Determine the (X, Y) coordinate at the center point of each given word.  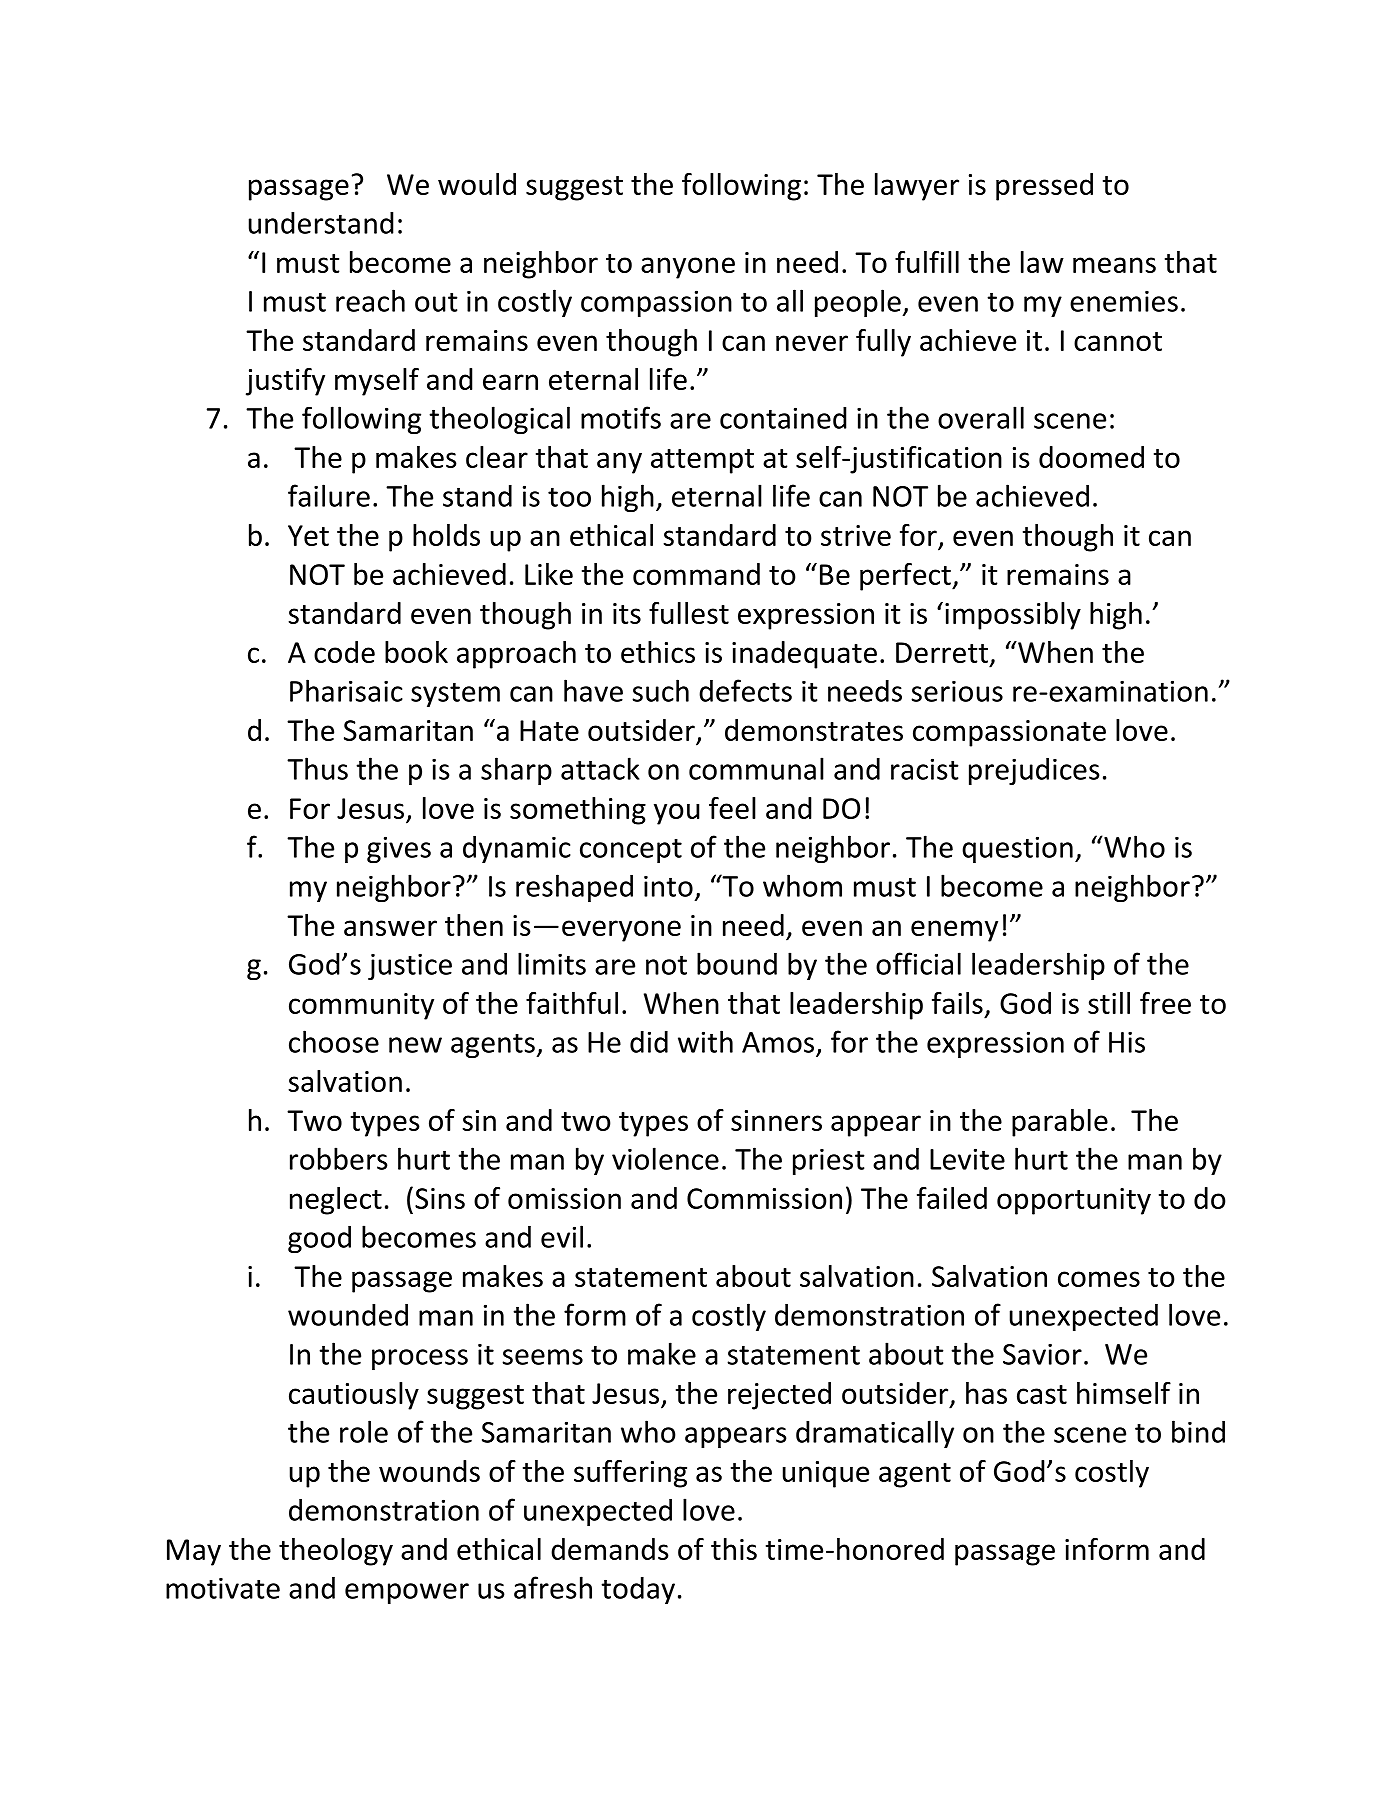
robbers (339, 1158)
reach (370, 300)
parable (1060, 1123)
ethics (658, 652)
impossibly (1013, 616)
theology (336, 1552)
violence (665, 1158)
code (344, 652)
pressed (1044, 187)
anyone (688, 268)
